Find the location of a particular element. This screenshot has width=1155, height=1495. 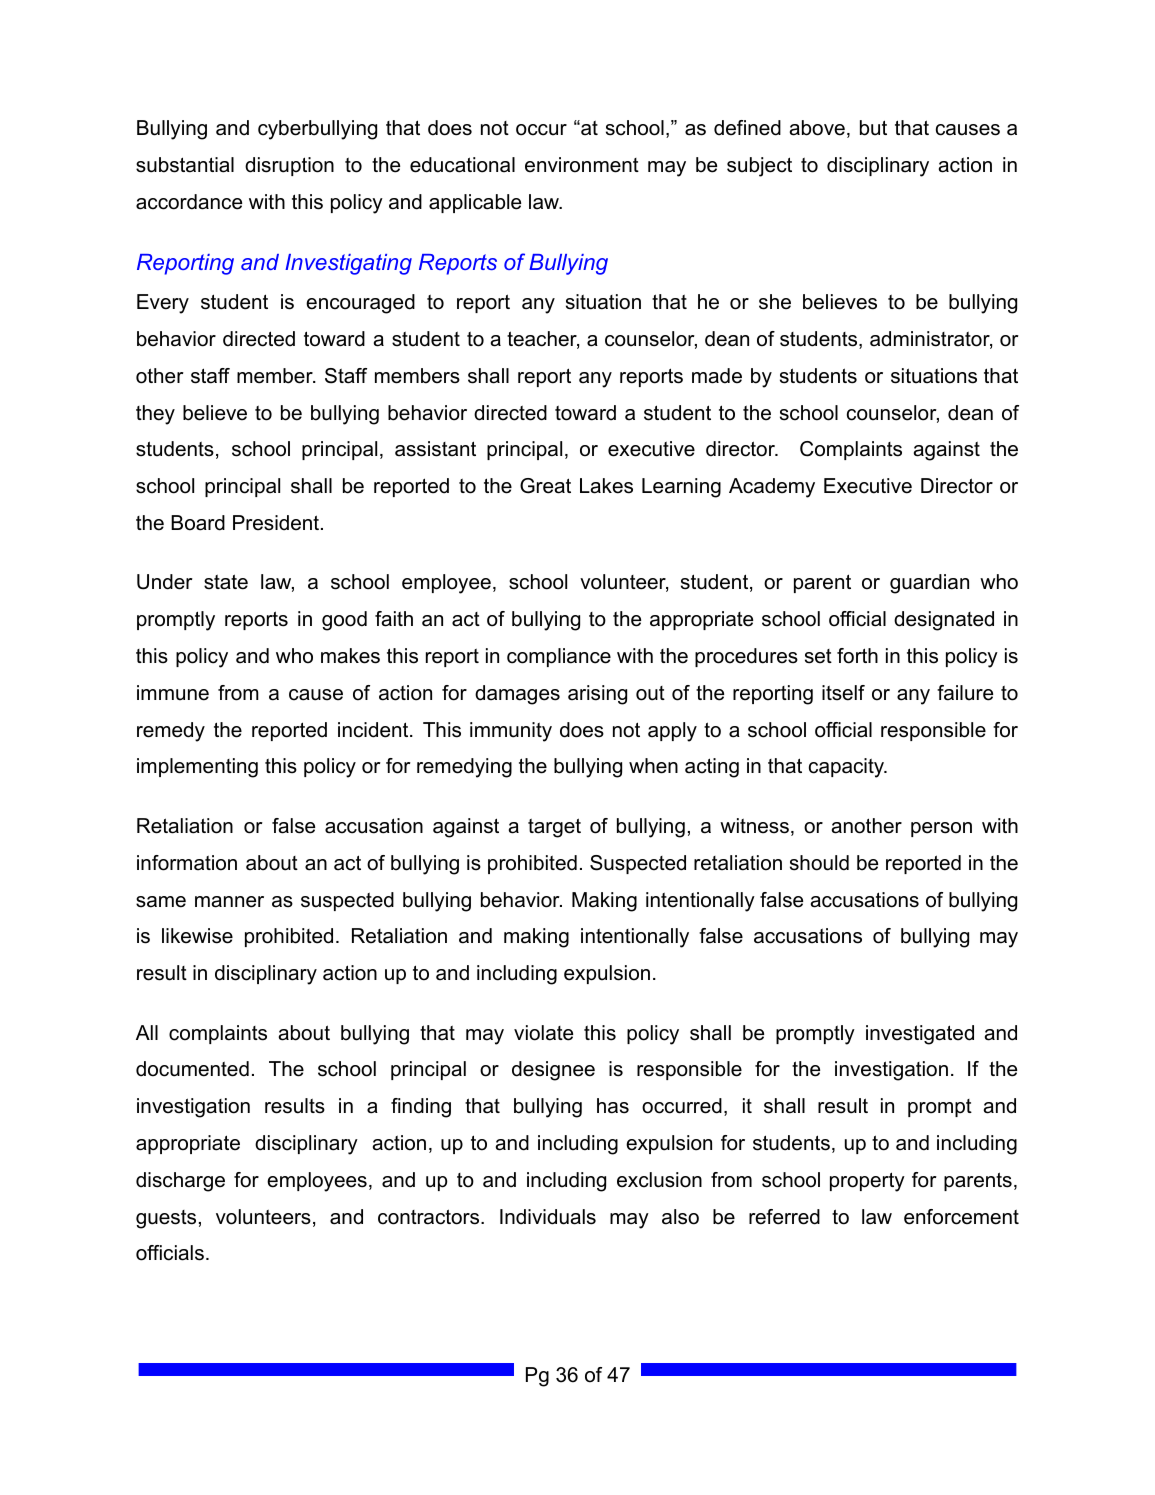

Great is located at coordinates (545, 486).
